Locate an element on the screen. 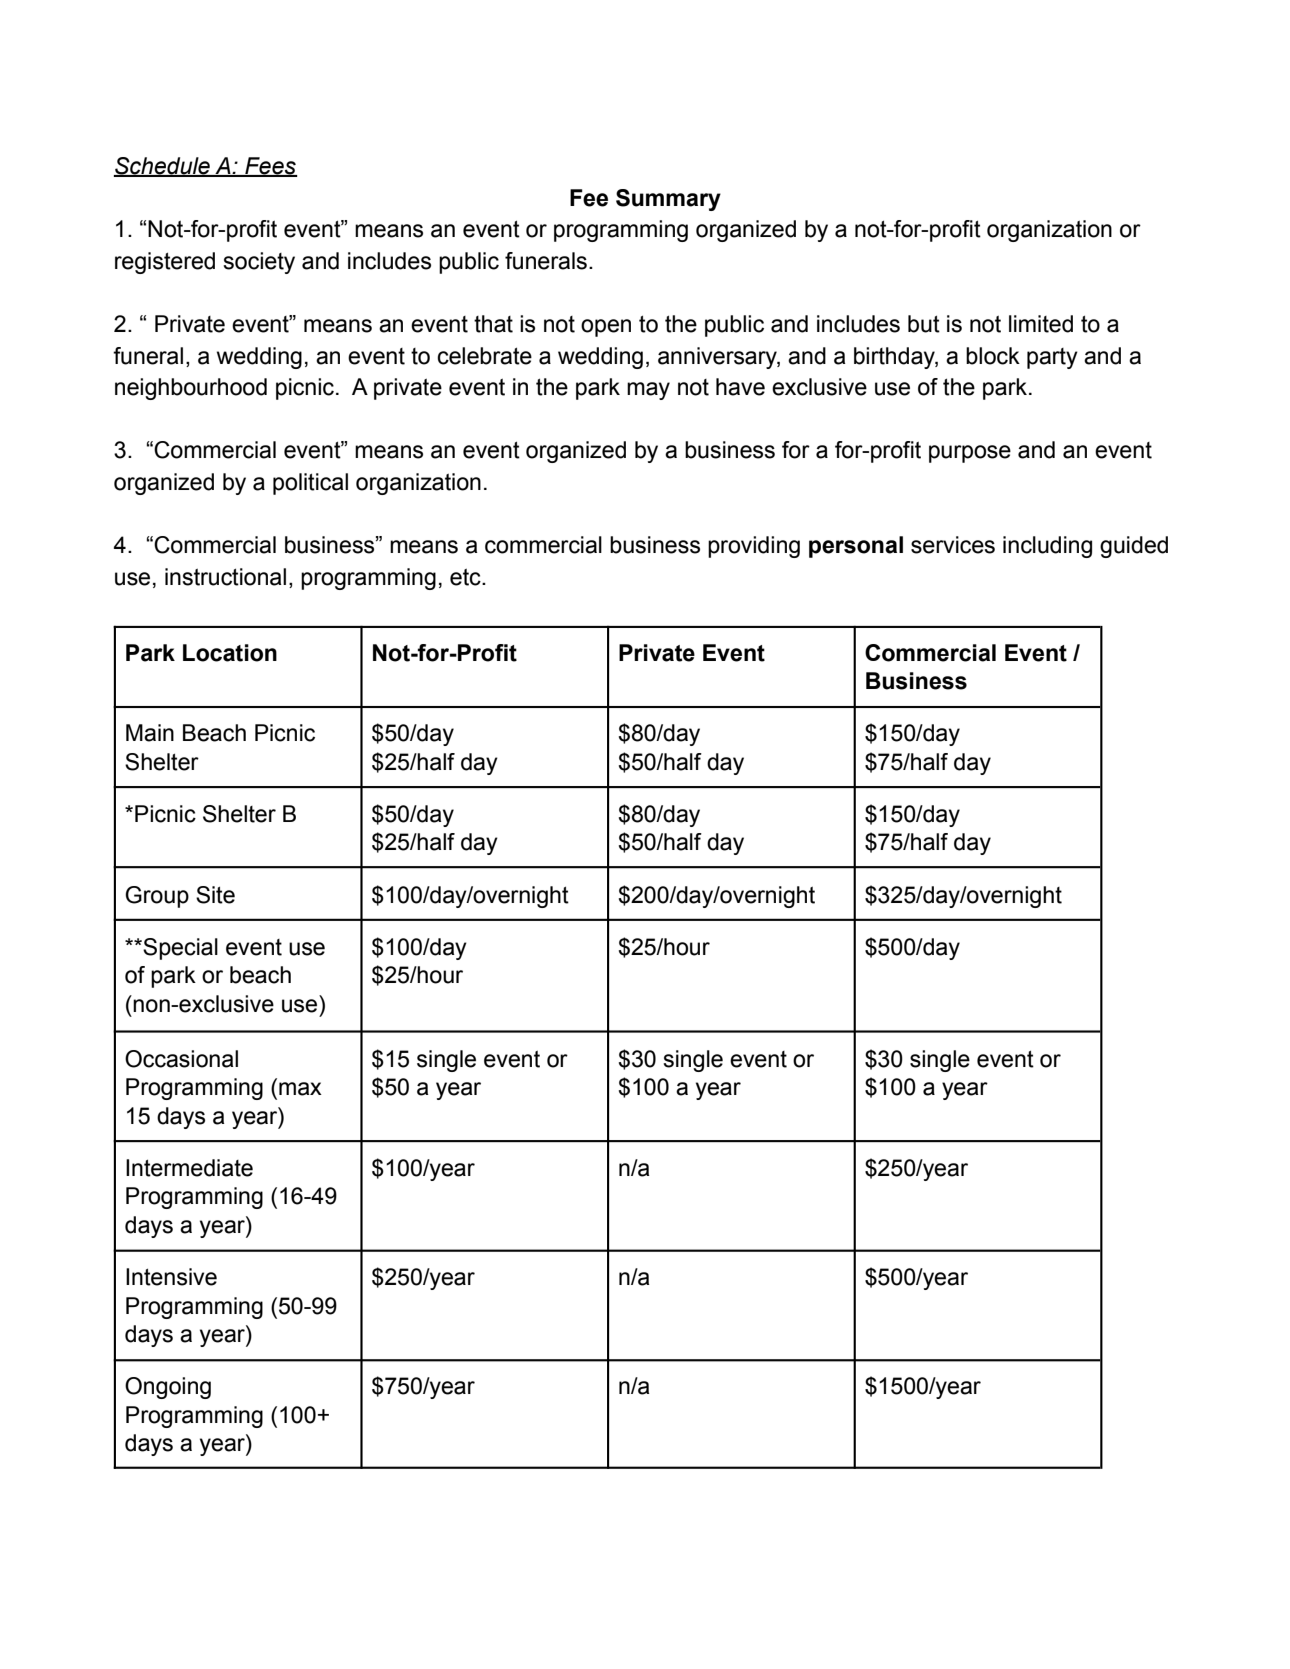 The image size is (1290, 1669). Summary is located at coordinates (668, 200).
